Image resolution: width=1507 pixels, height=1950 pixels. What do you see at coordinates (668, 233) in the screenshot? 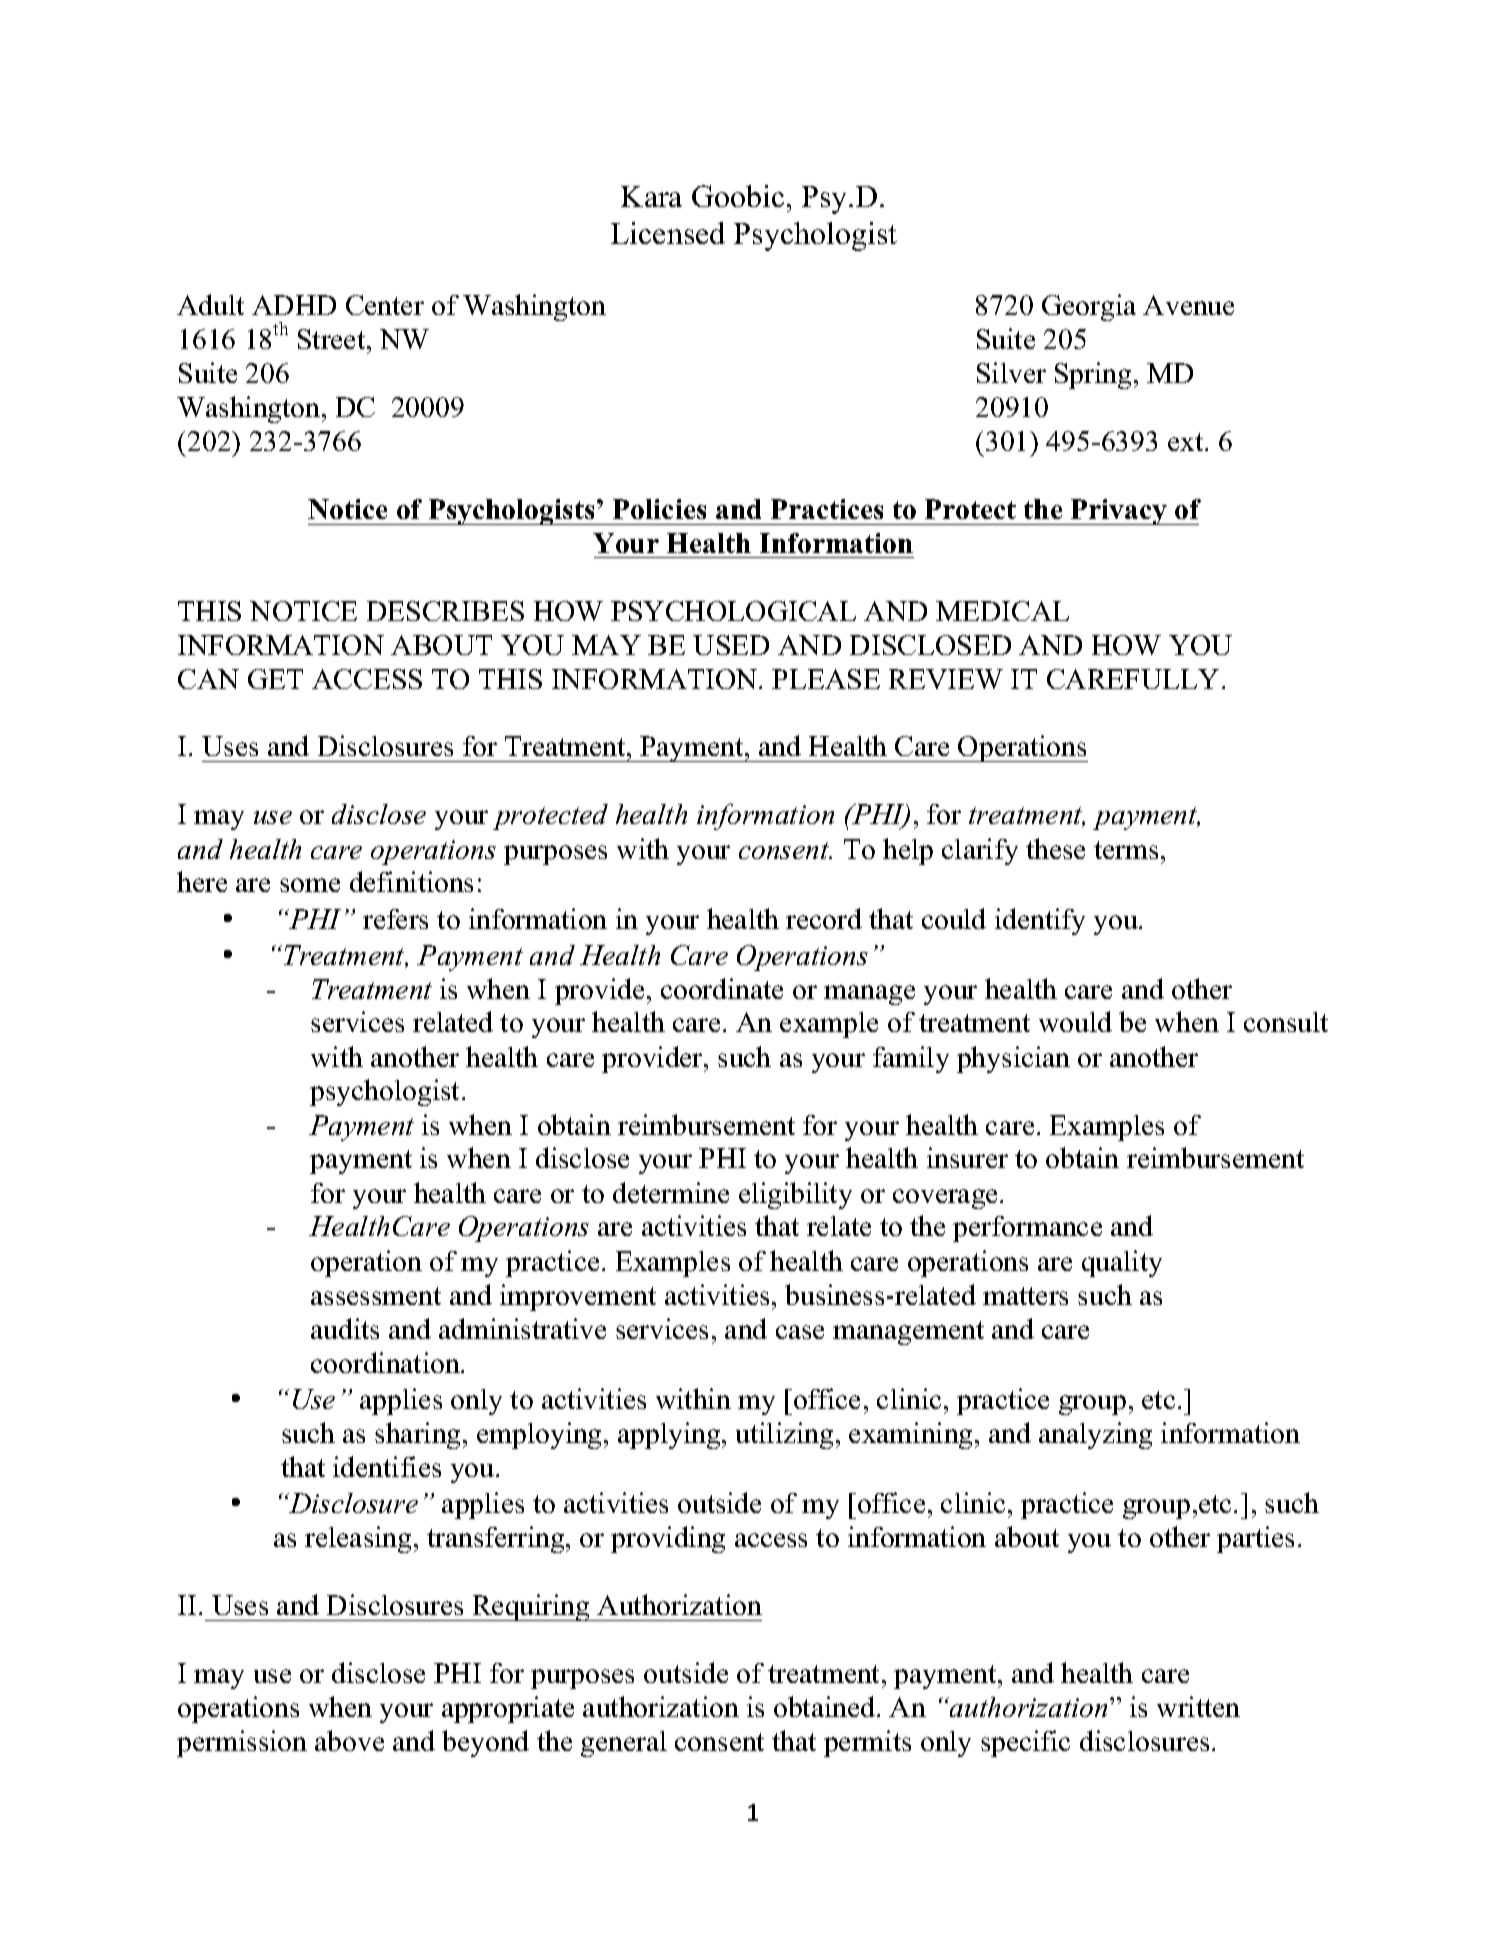
I see `Licensed` at bounding box center [668, 233].
